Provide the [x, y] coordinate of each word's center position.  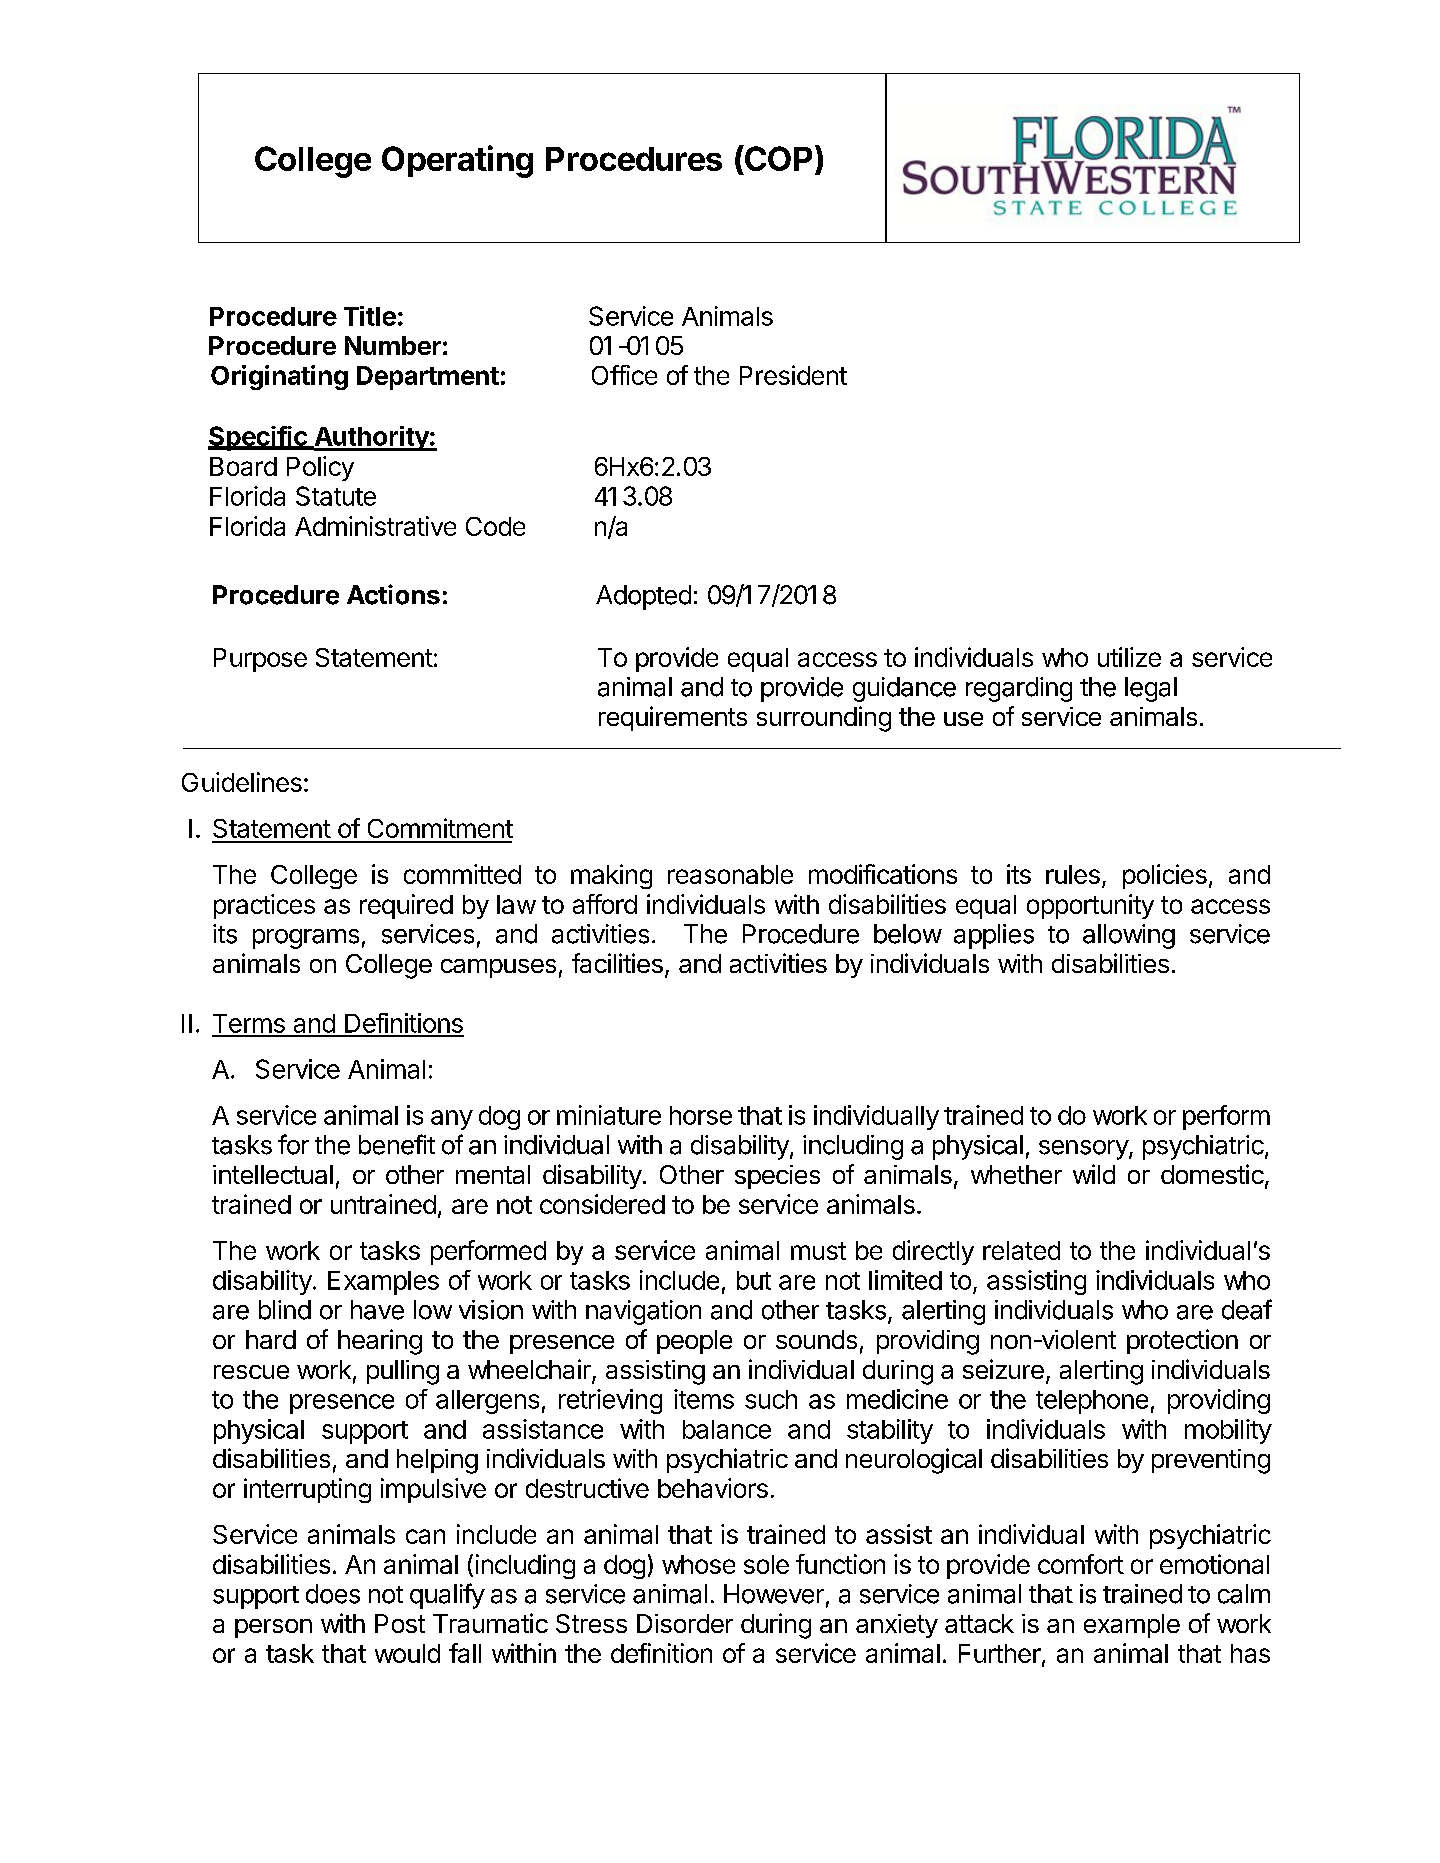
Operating [457, 161]
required [406, 906]
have [377, 1310]
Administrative [375, 526]
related [1021, 1250]
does [333, 1594]
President [793, 375]
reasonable [730, 874]
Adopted [643, 597]
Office [624, 375]
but [754, 1280]
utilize [1129, 657]
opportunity [1090, 906]
